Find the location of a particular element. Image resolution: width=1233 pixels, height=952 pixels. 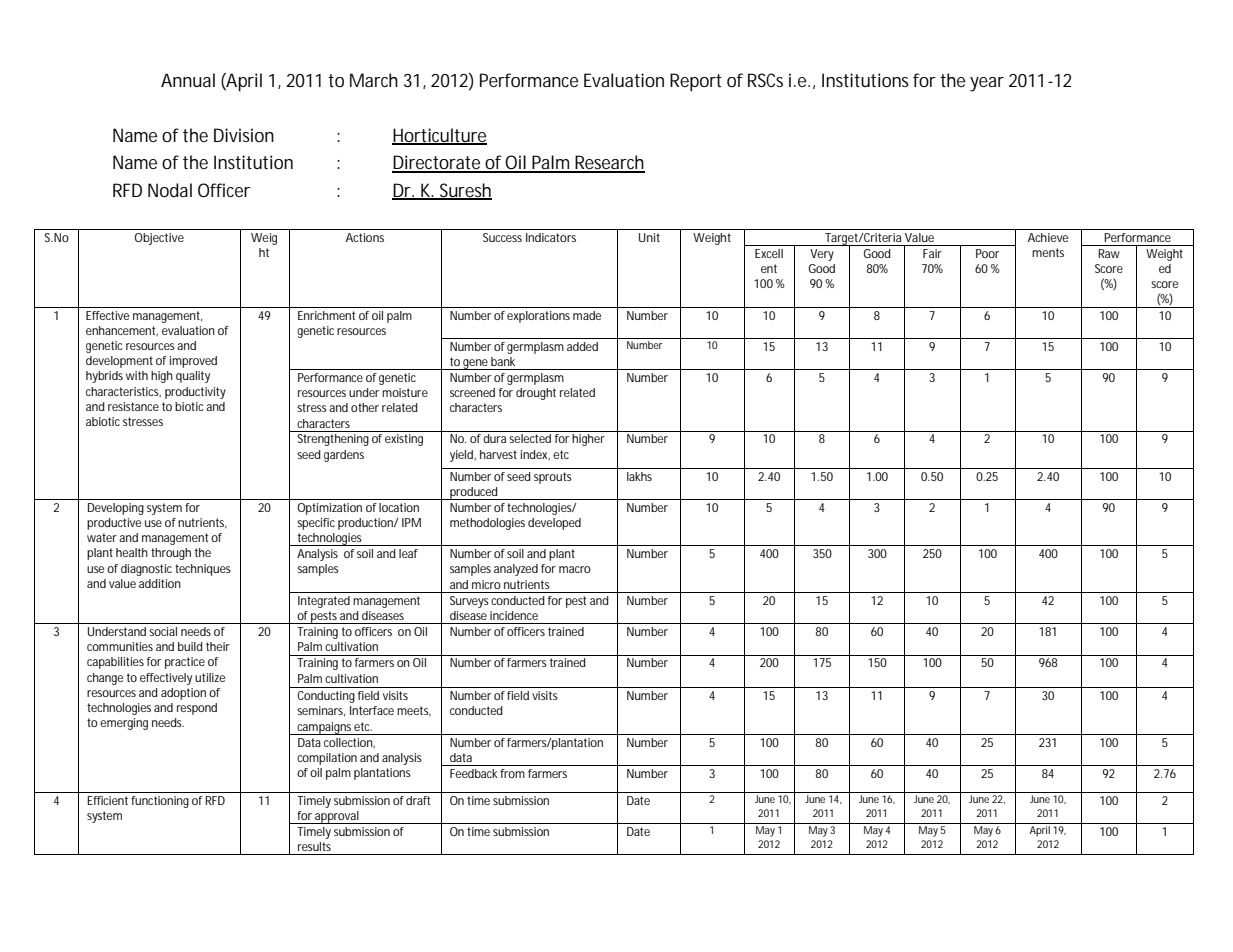

from is located at coordinates (512, 773).
